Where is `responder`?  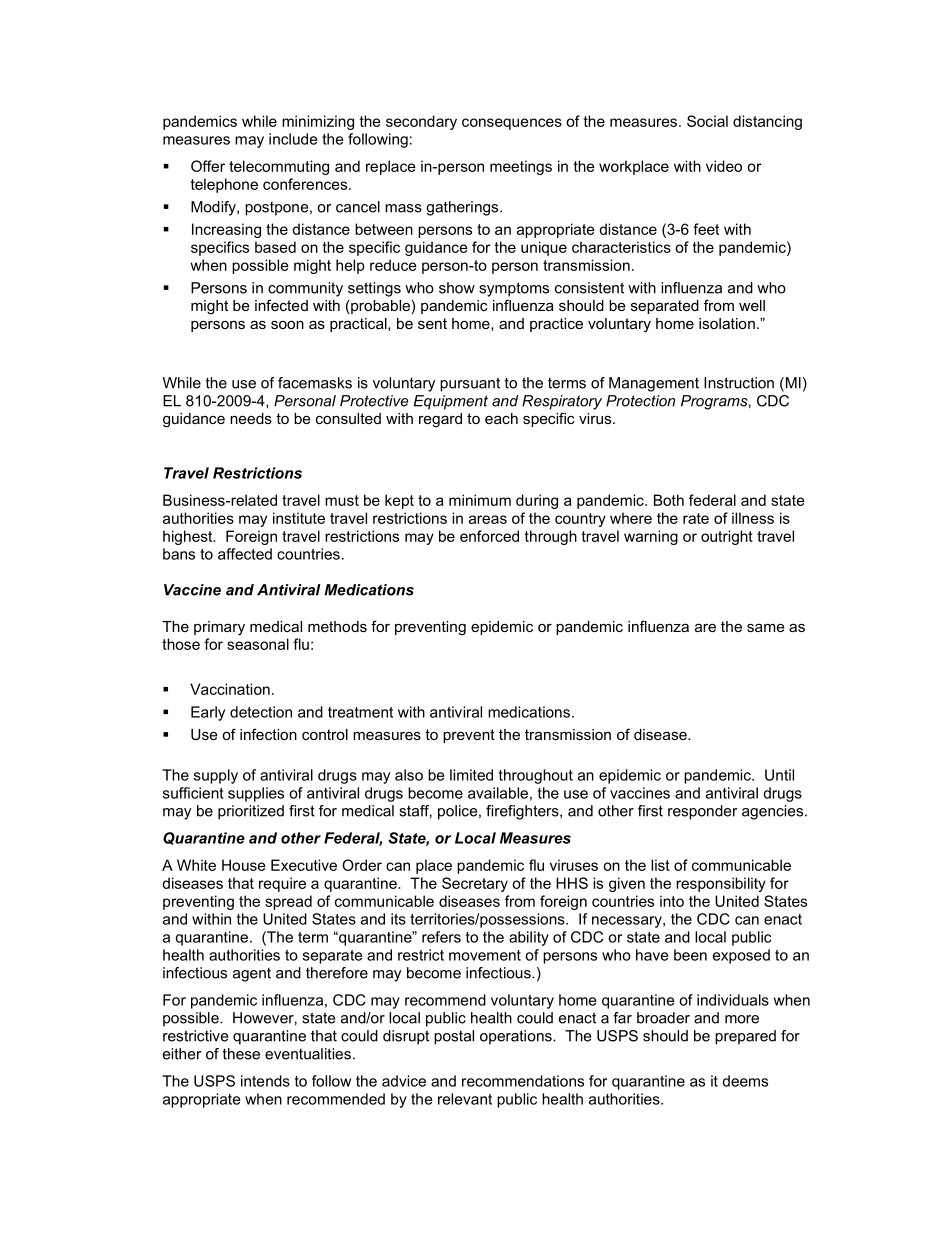
responder is located at coordinates (702, 812).
